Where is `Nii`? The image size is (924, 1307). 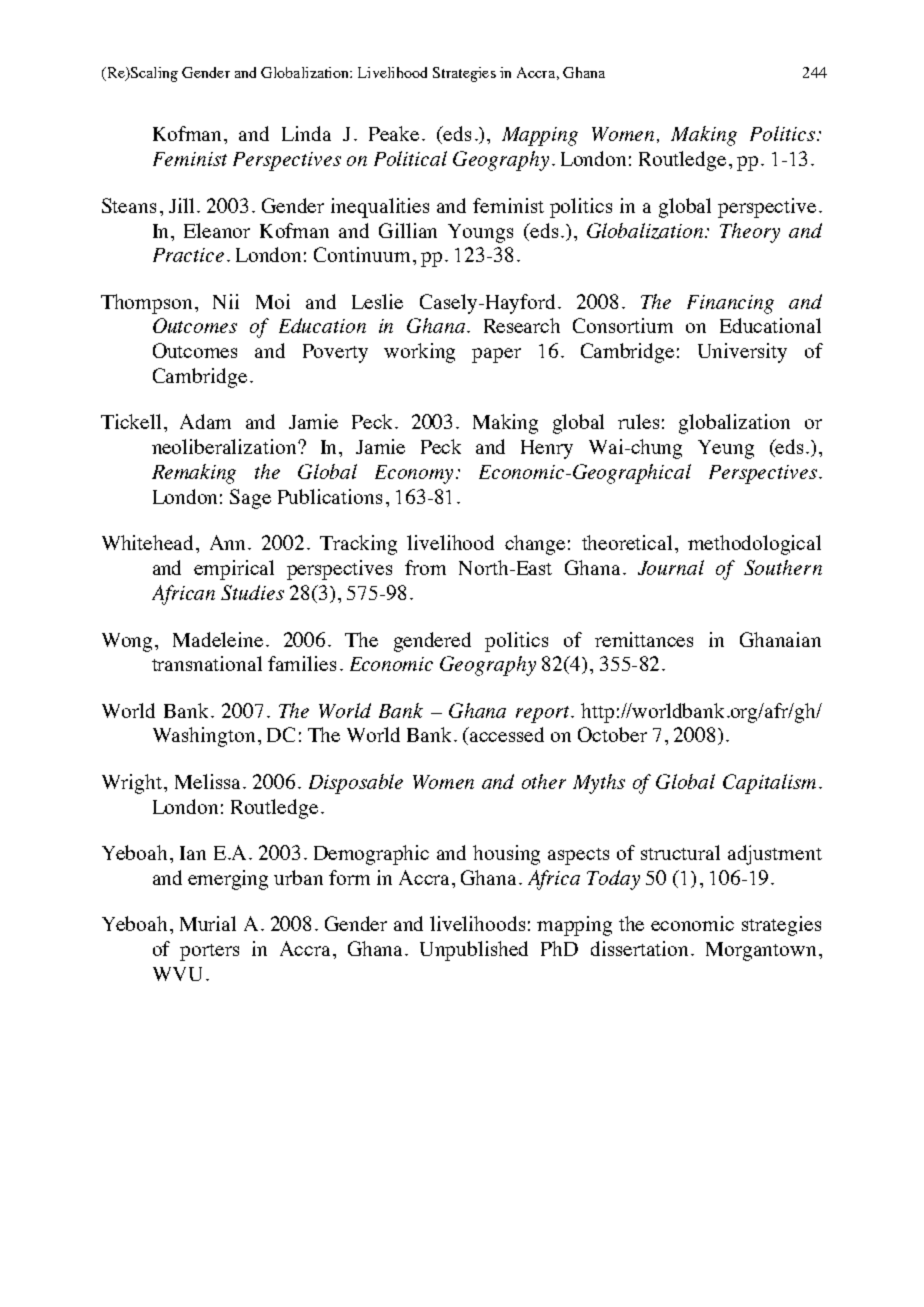
Nii is located at coordinates (226, 301).
